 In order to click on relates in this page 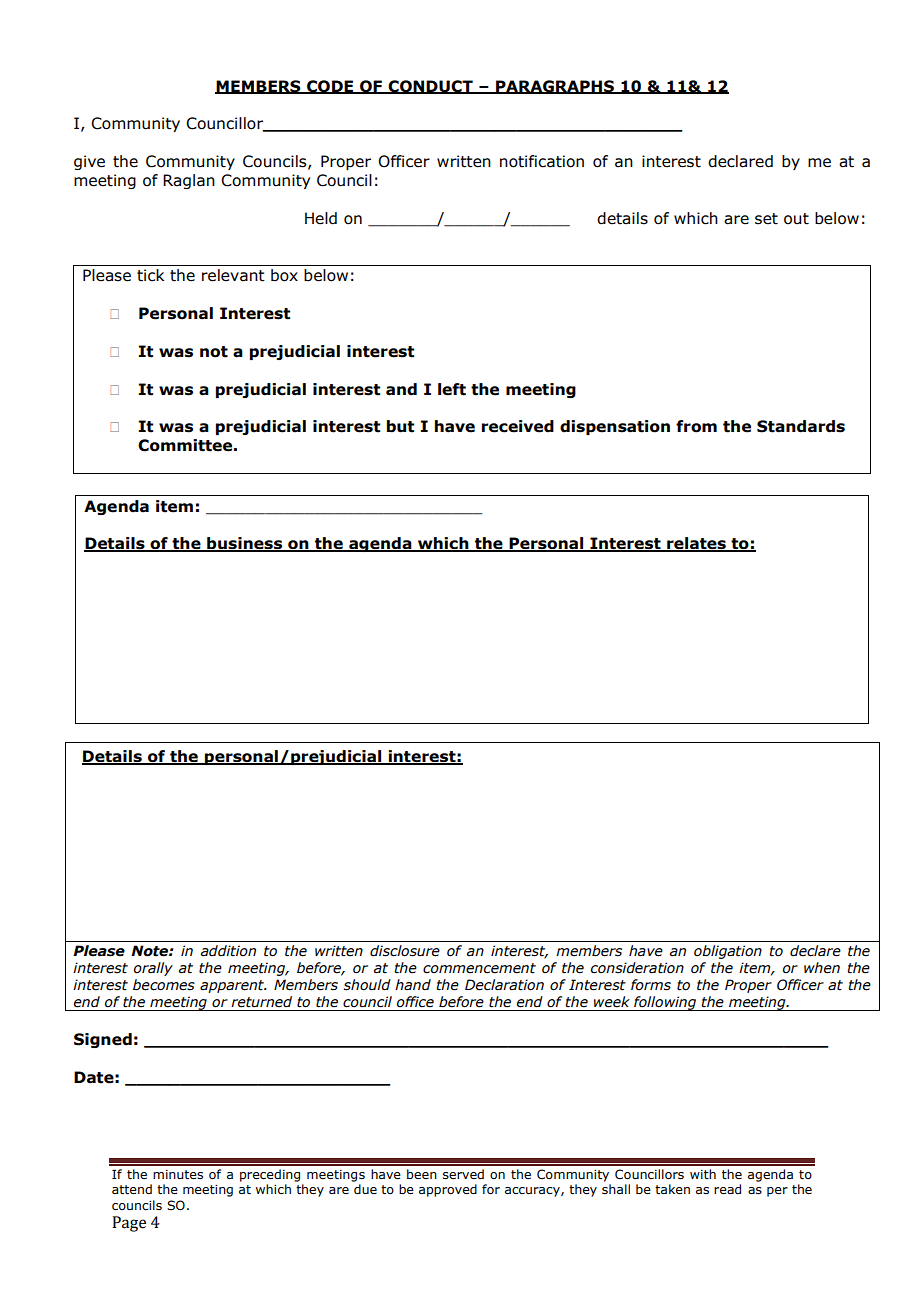, I will do `click(696, 544)`.
